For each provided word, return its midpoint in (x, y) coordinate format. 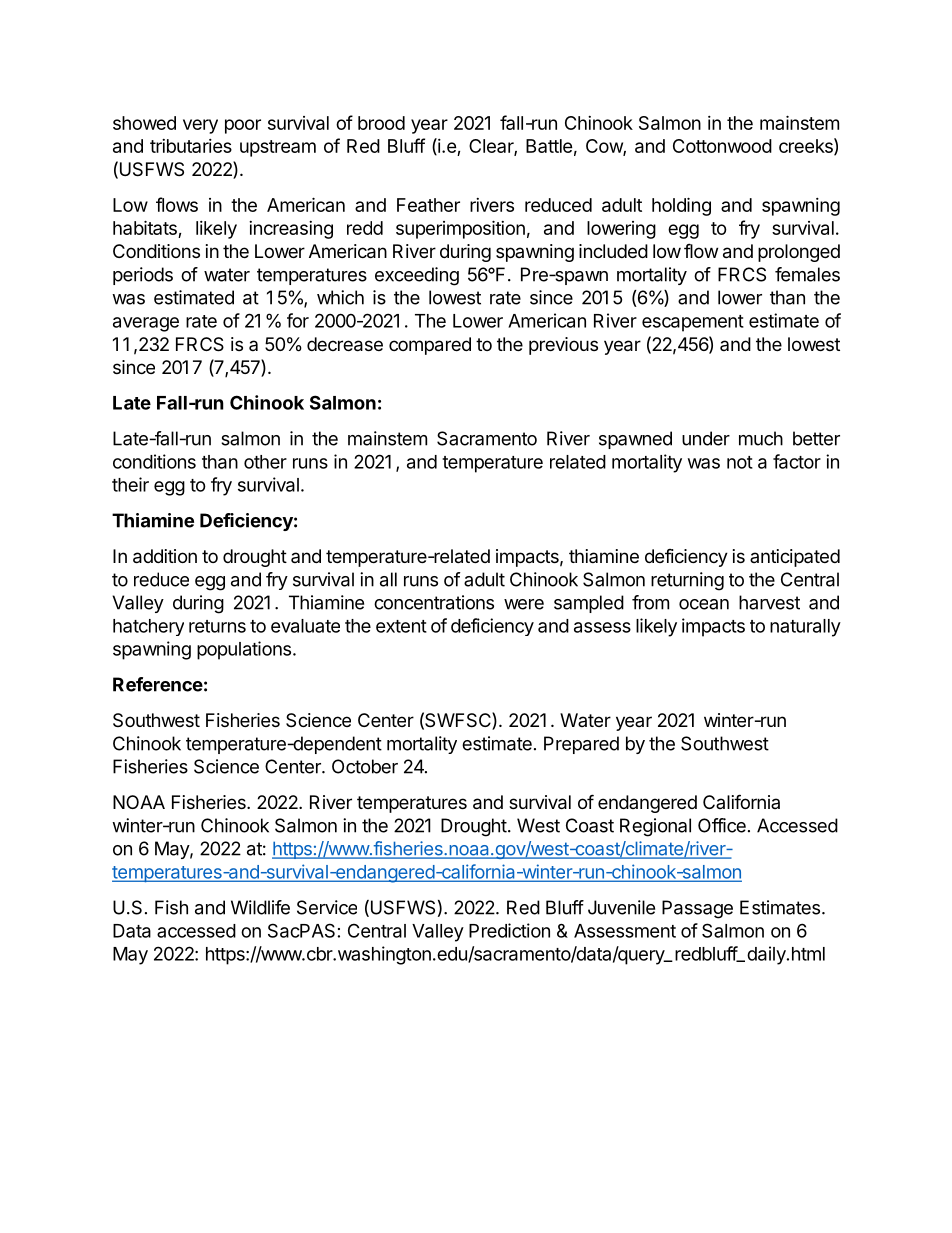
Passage (697, 909)
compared (430, 346)
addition (165, 556)
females (807, 274)
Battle (549, 146)
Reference (158, 684)
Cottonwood (722, 146)
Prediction (509, 930)
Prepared (581, 745)
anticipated (795, 558)
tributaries (191, 146)
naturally (805, 628)
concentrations (434, 602)
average (146, 324)
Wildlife (260, 907)
